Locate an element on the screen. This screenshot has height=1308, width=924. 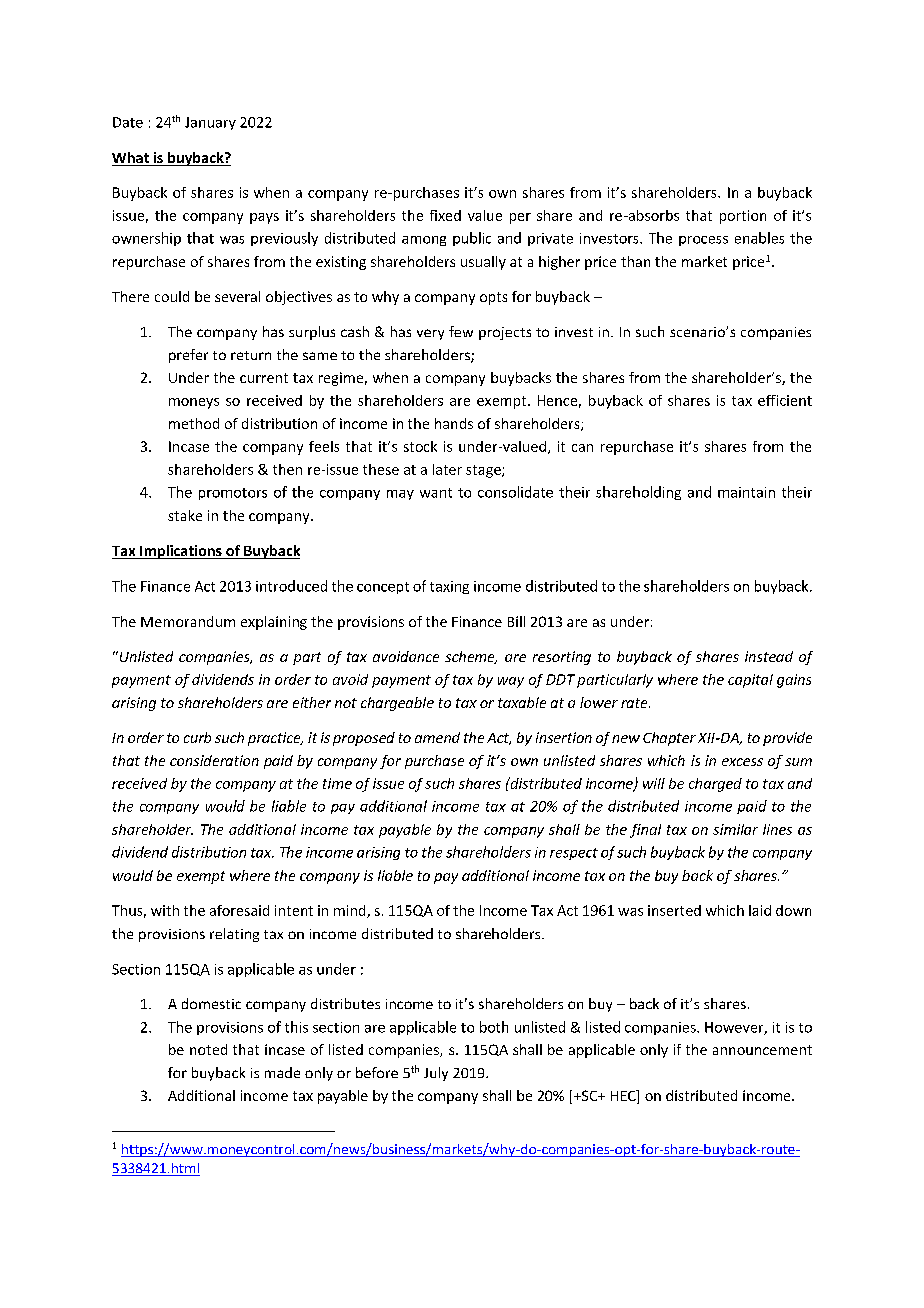
portion is located at coordinates (743, 217).
